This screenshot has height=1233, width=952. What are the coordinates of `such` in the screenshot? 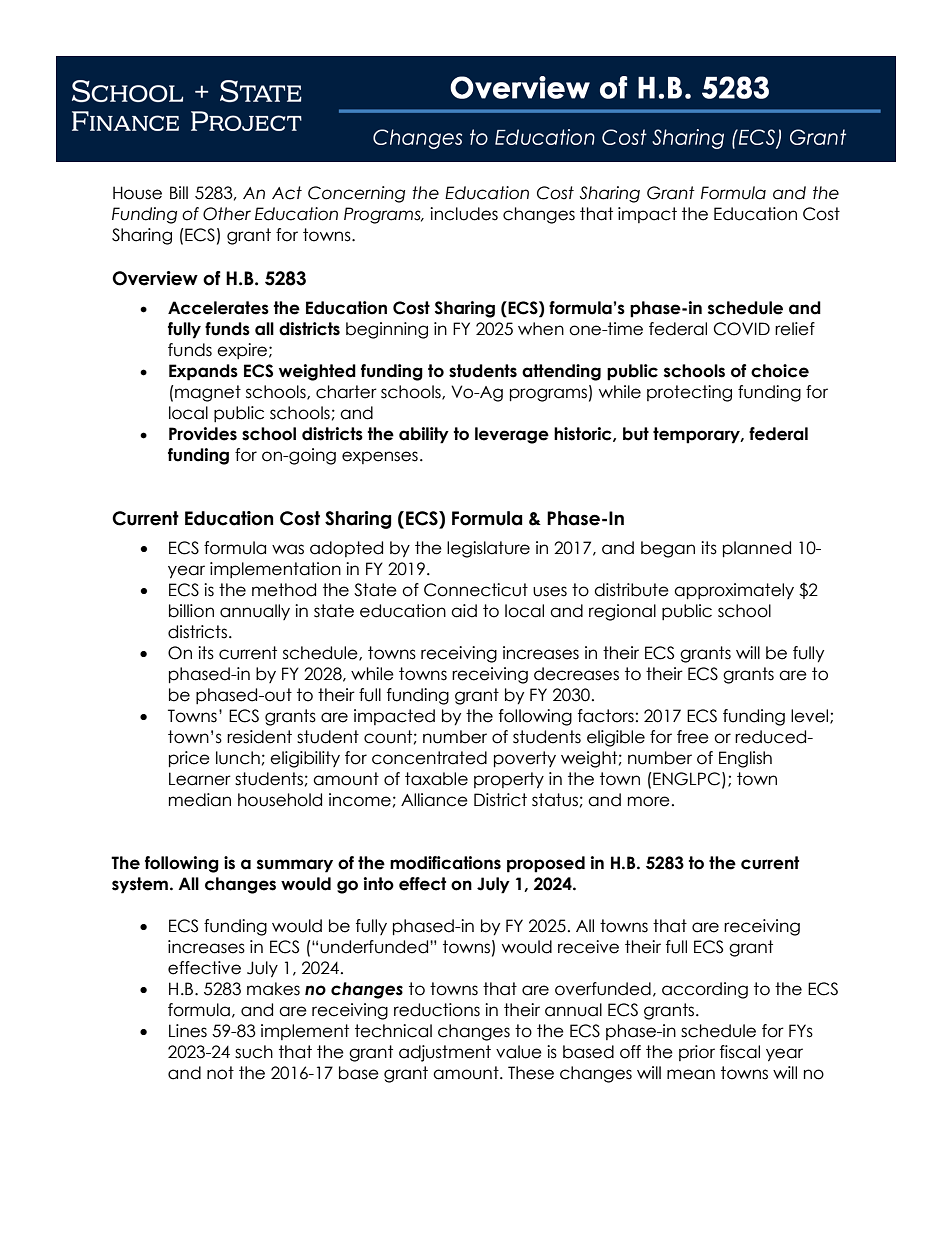 It's located at (254, 1052).
